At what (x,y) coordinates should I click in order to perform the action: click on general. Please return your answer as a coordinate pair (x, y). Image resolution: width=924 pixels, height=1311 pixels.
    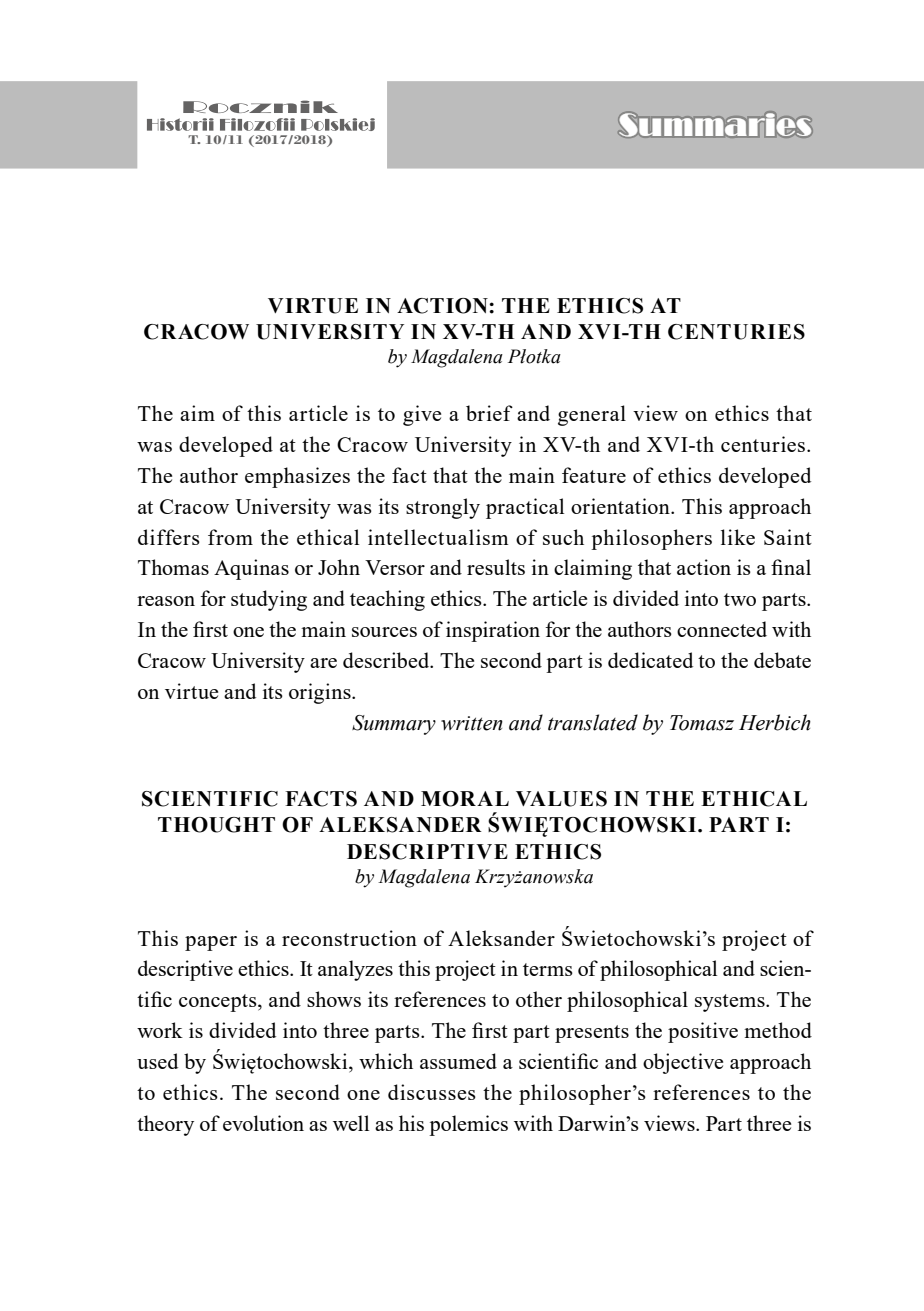
    Looking at the image, I should click on (592, 415).
